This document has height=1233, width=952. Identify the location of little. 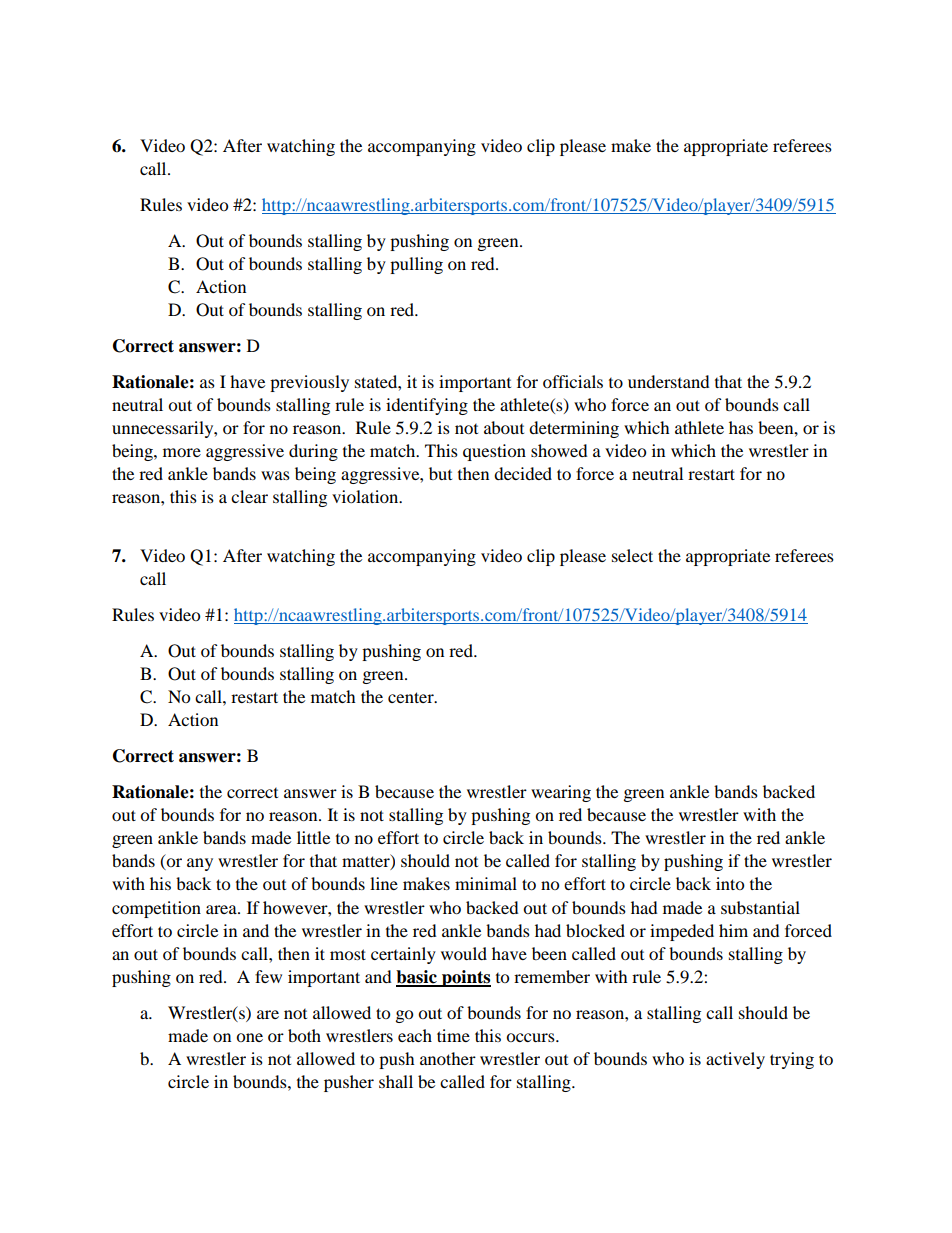
(313, 837).
